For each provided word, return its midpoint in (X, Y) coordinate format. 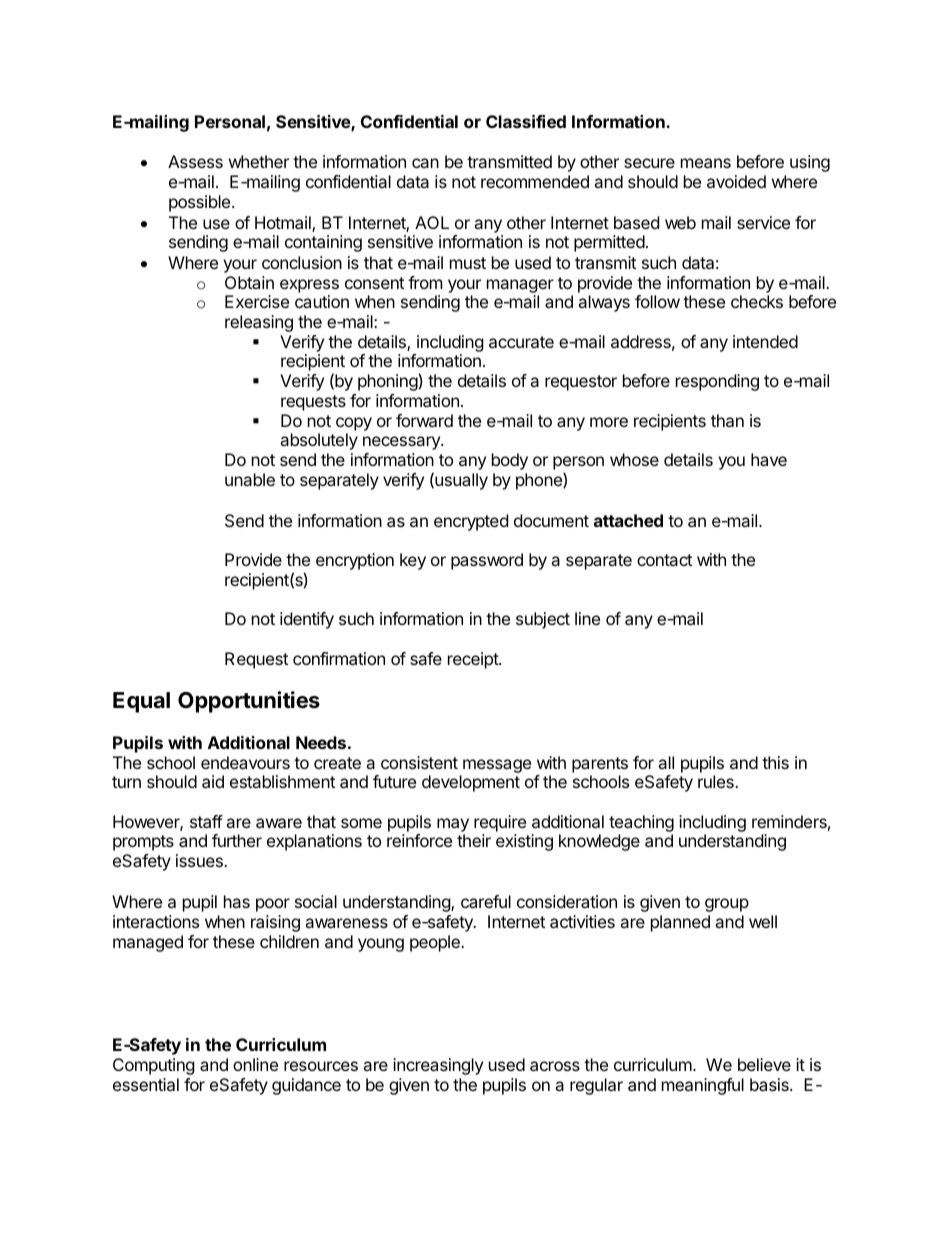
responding (717, 382)
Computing (154, 1066)
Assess (195, 161)
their (474, 840)
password (487, 561)
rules (717, 781)
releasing (259, 323)
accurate (521, 342)
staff (206, 821)
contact (664, 560)
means (706, 163)
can (425, 163)
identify (307, 620)
